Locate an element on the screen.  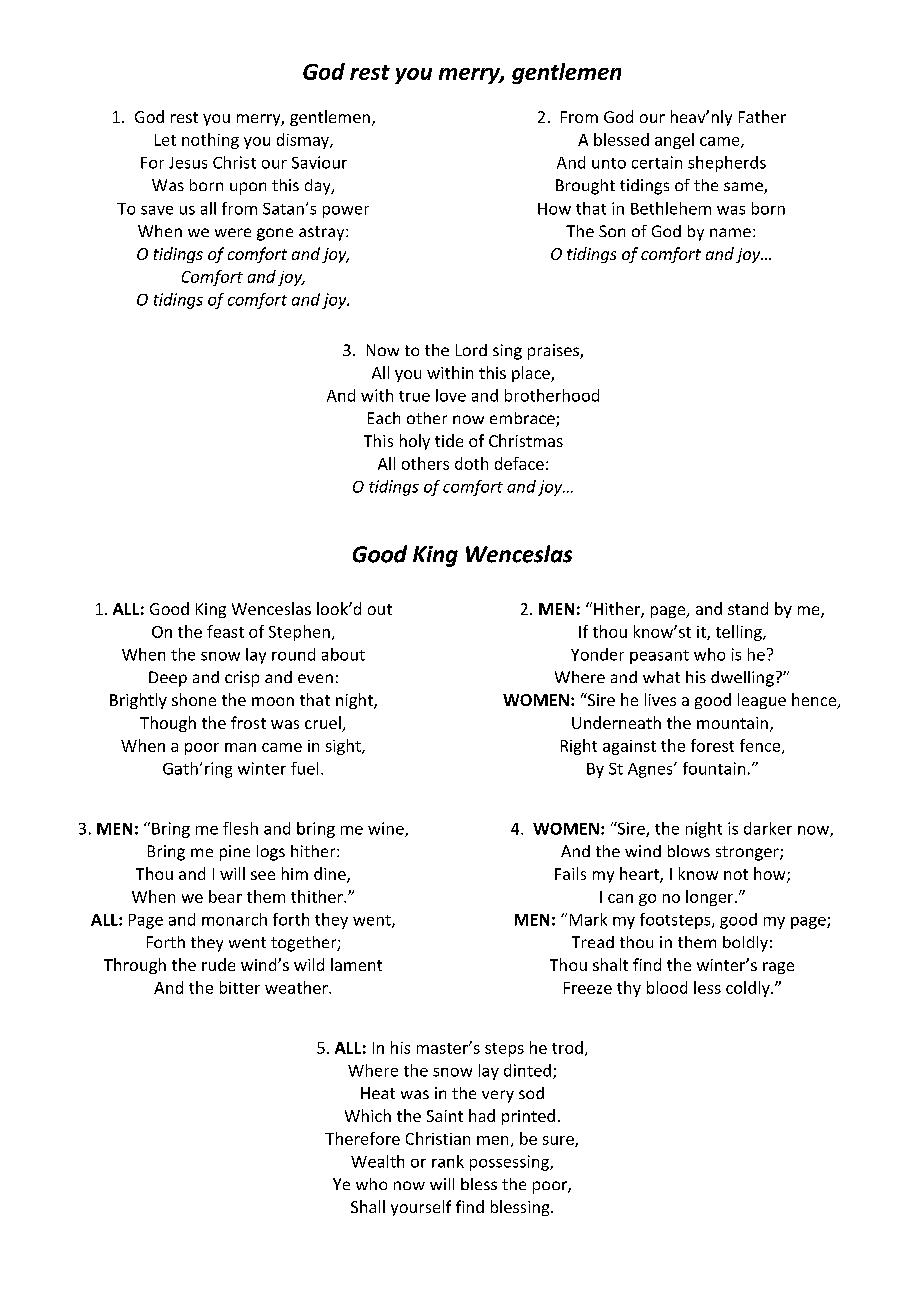
shepherds is located at coordinates (727, 164).
